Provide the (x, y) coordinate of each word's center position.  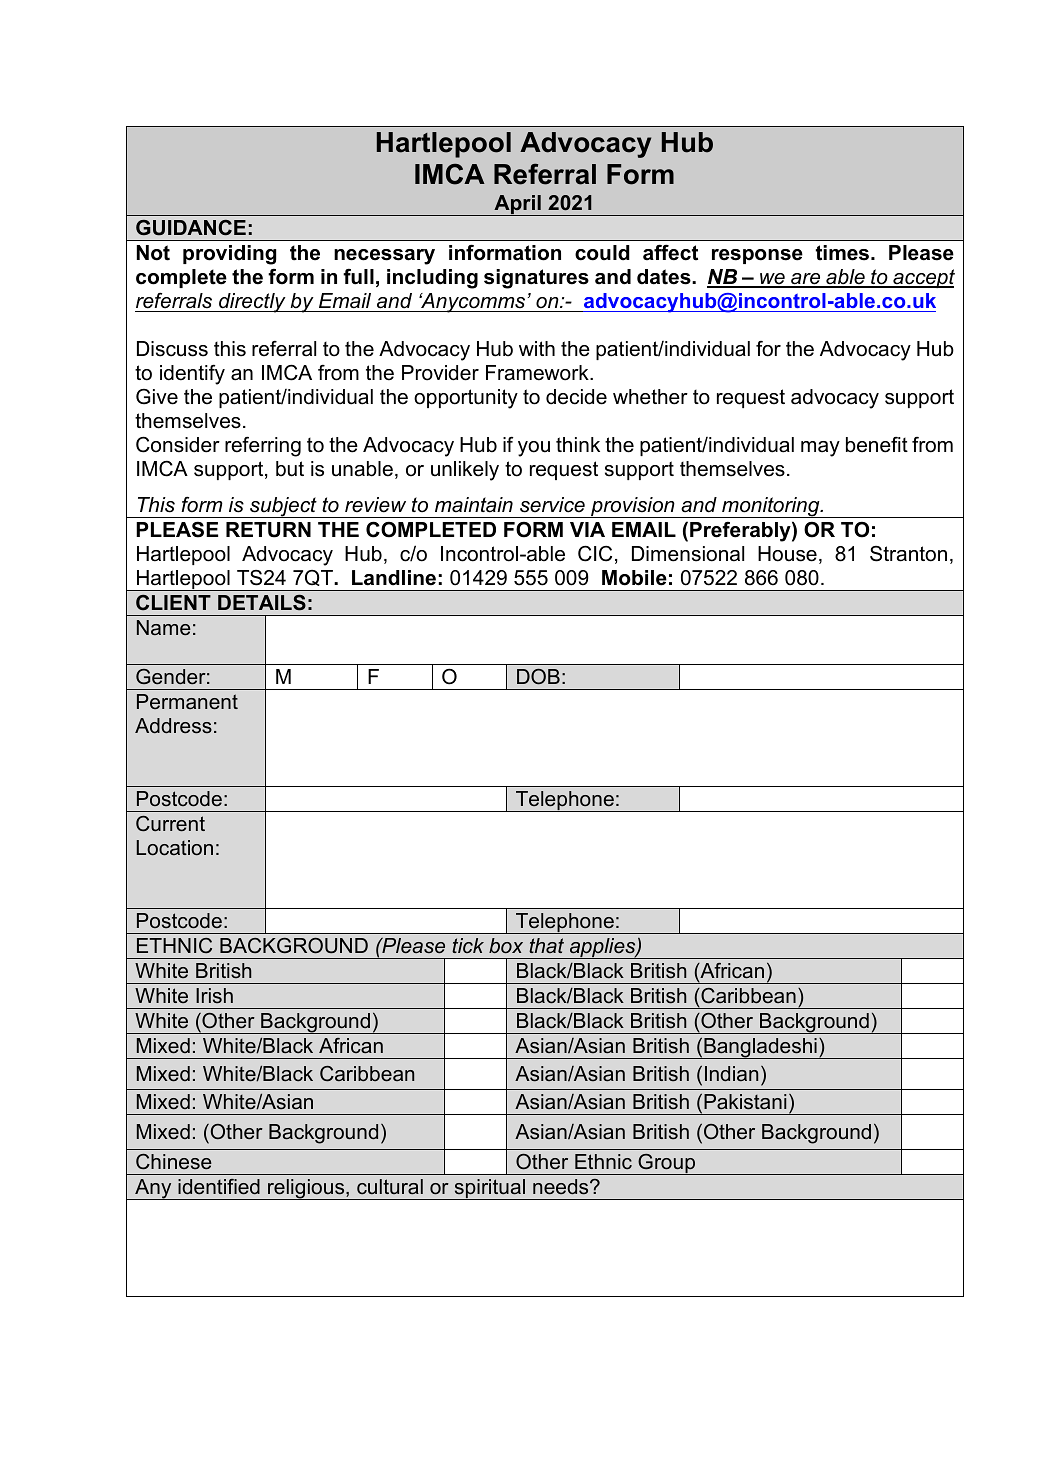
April (517, 205)
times (844, 253)
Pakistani (745, 1102)
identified (219, 1187)
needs (562, 1187)
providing (229, 255)
